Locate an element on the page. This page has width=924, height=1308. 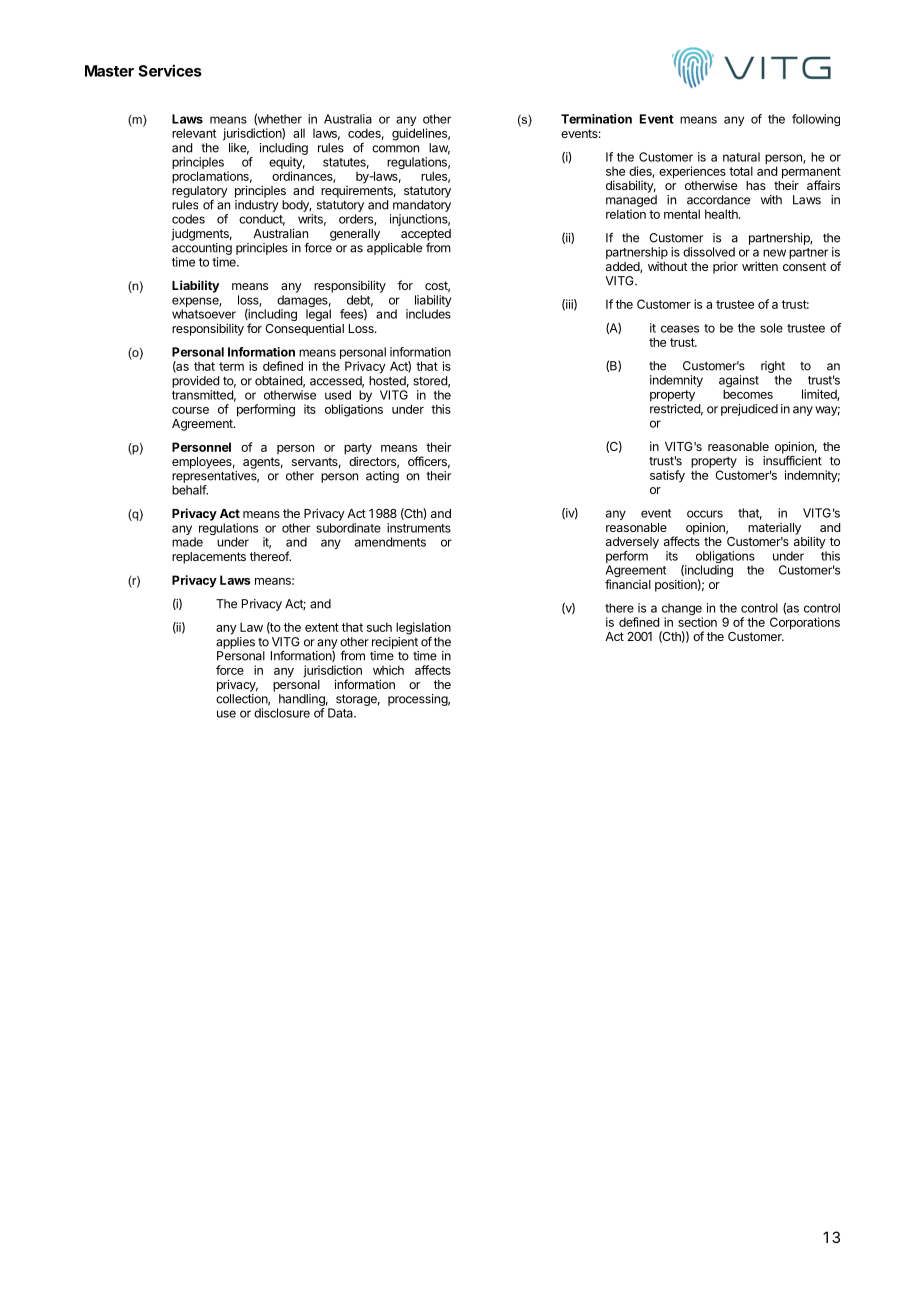
Services is located at coordinates (170, 70).
